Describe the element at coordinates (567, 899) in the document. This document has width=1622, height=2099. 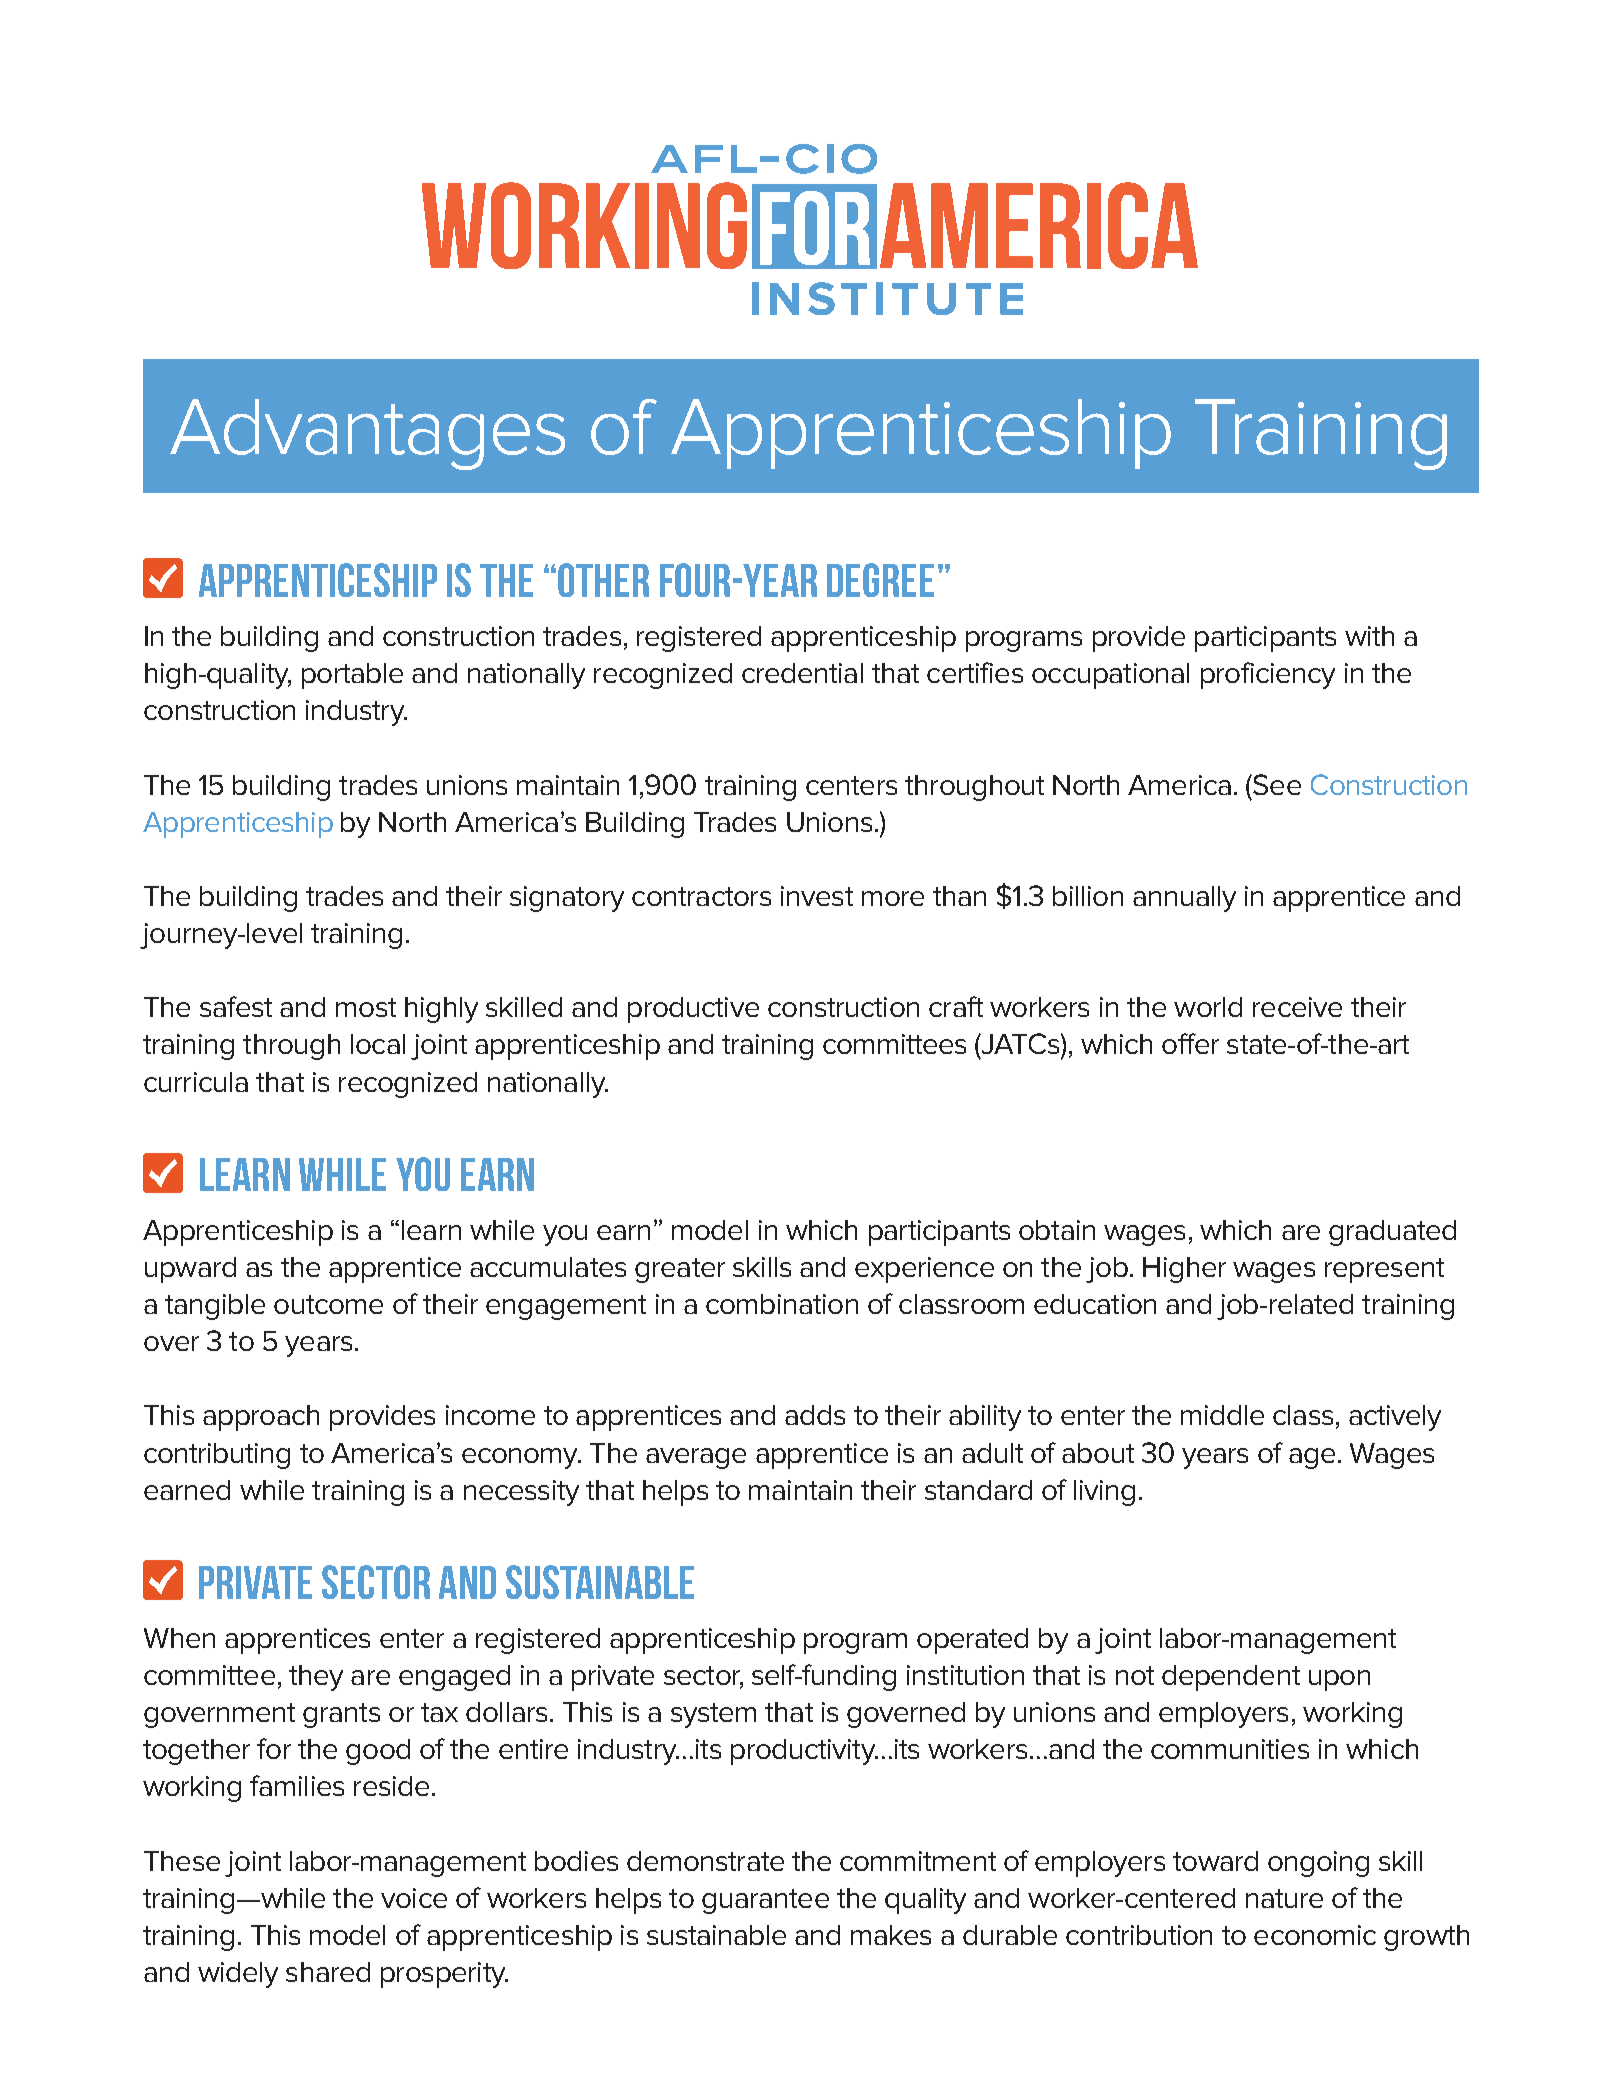
I see `signatory` at that location.
